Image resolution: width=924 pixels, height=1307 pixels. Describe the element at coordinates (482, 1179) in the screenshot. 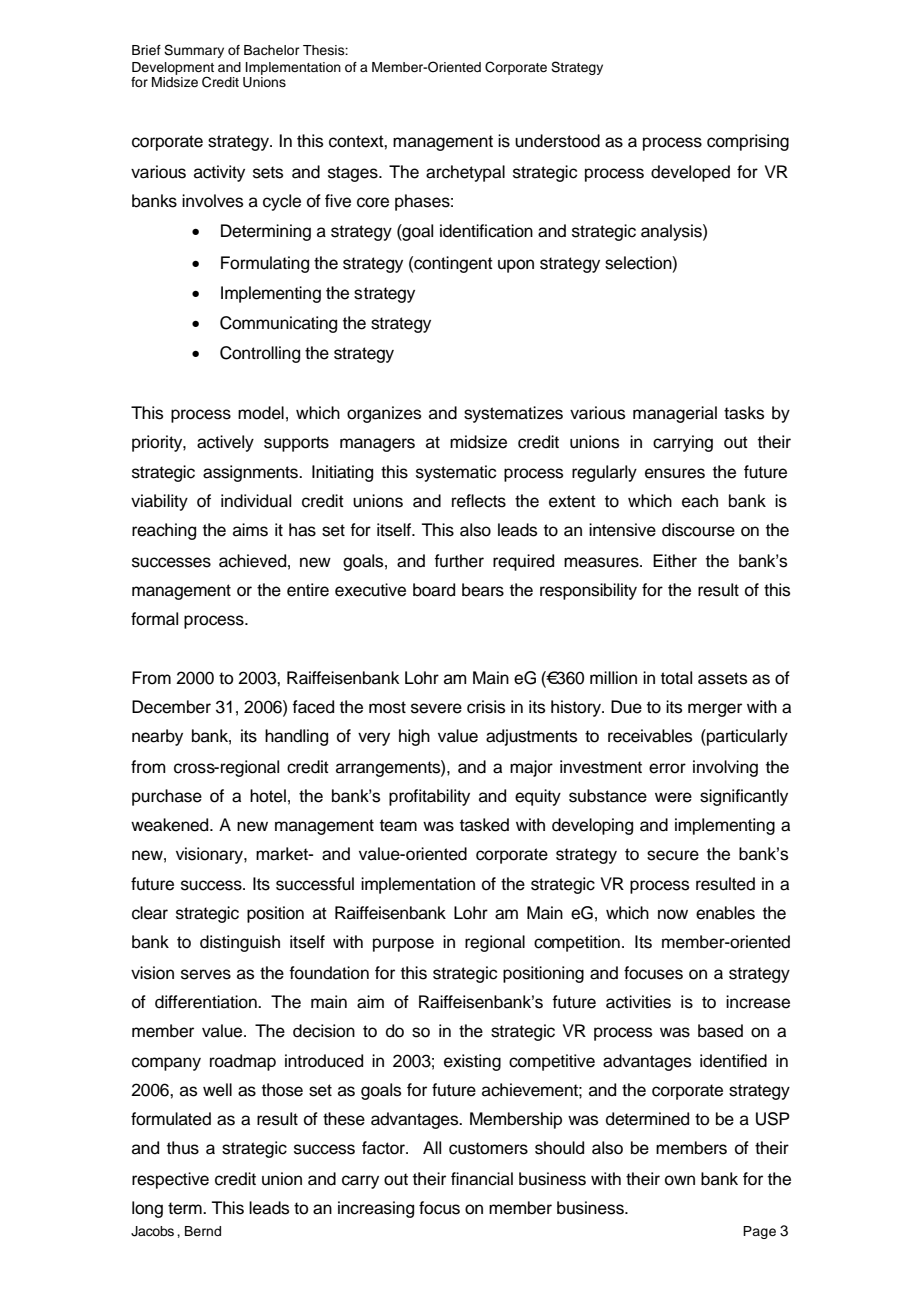

I see `financial` at that location.
